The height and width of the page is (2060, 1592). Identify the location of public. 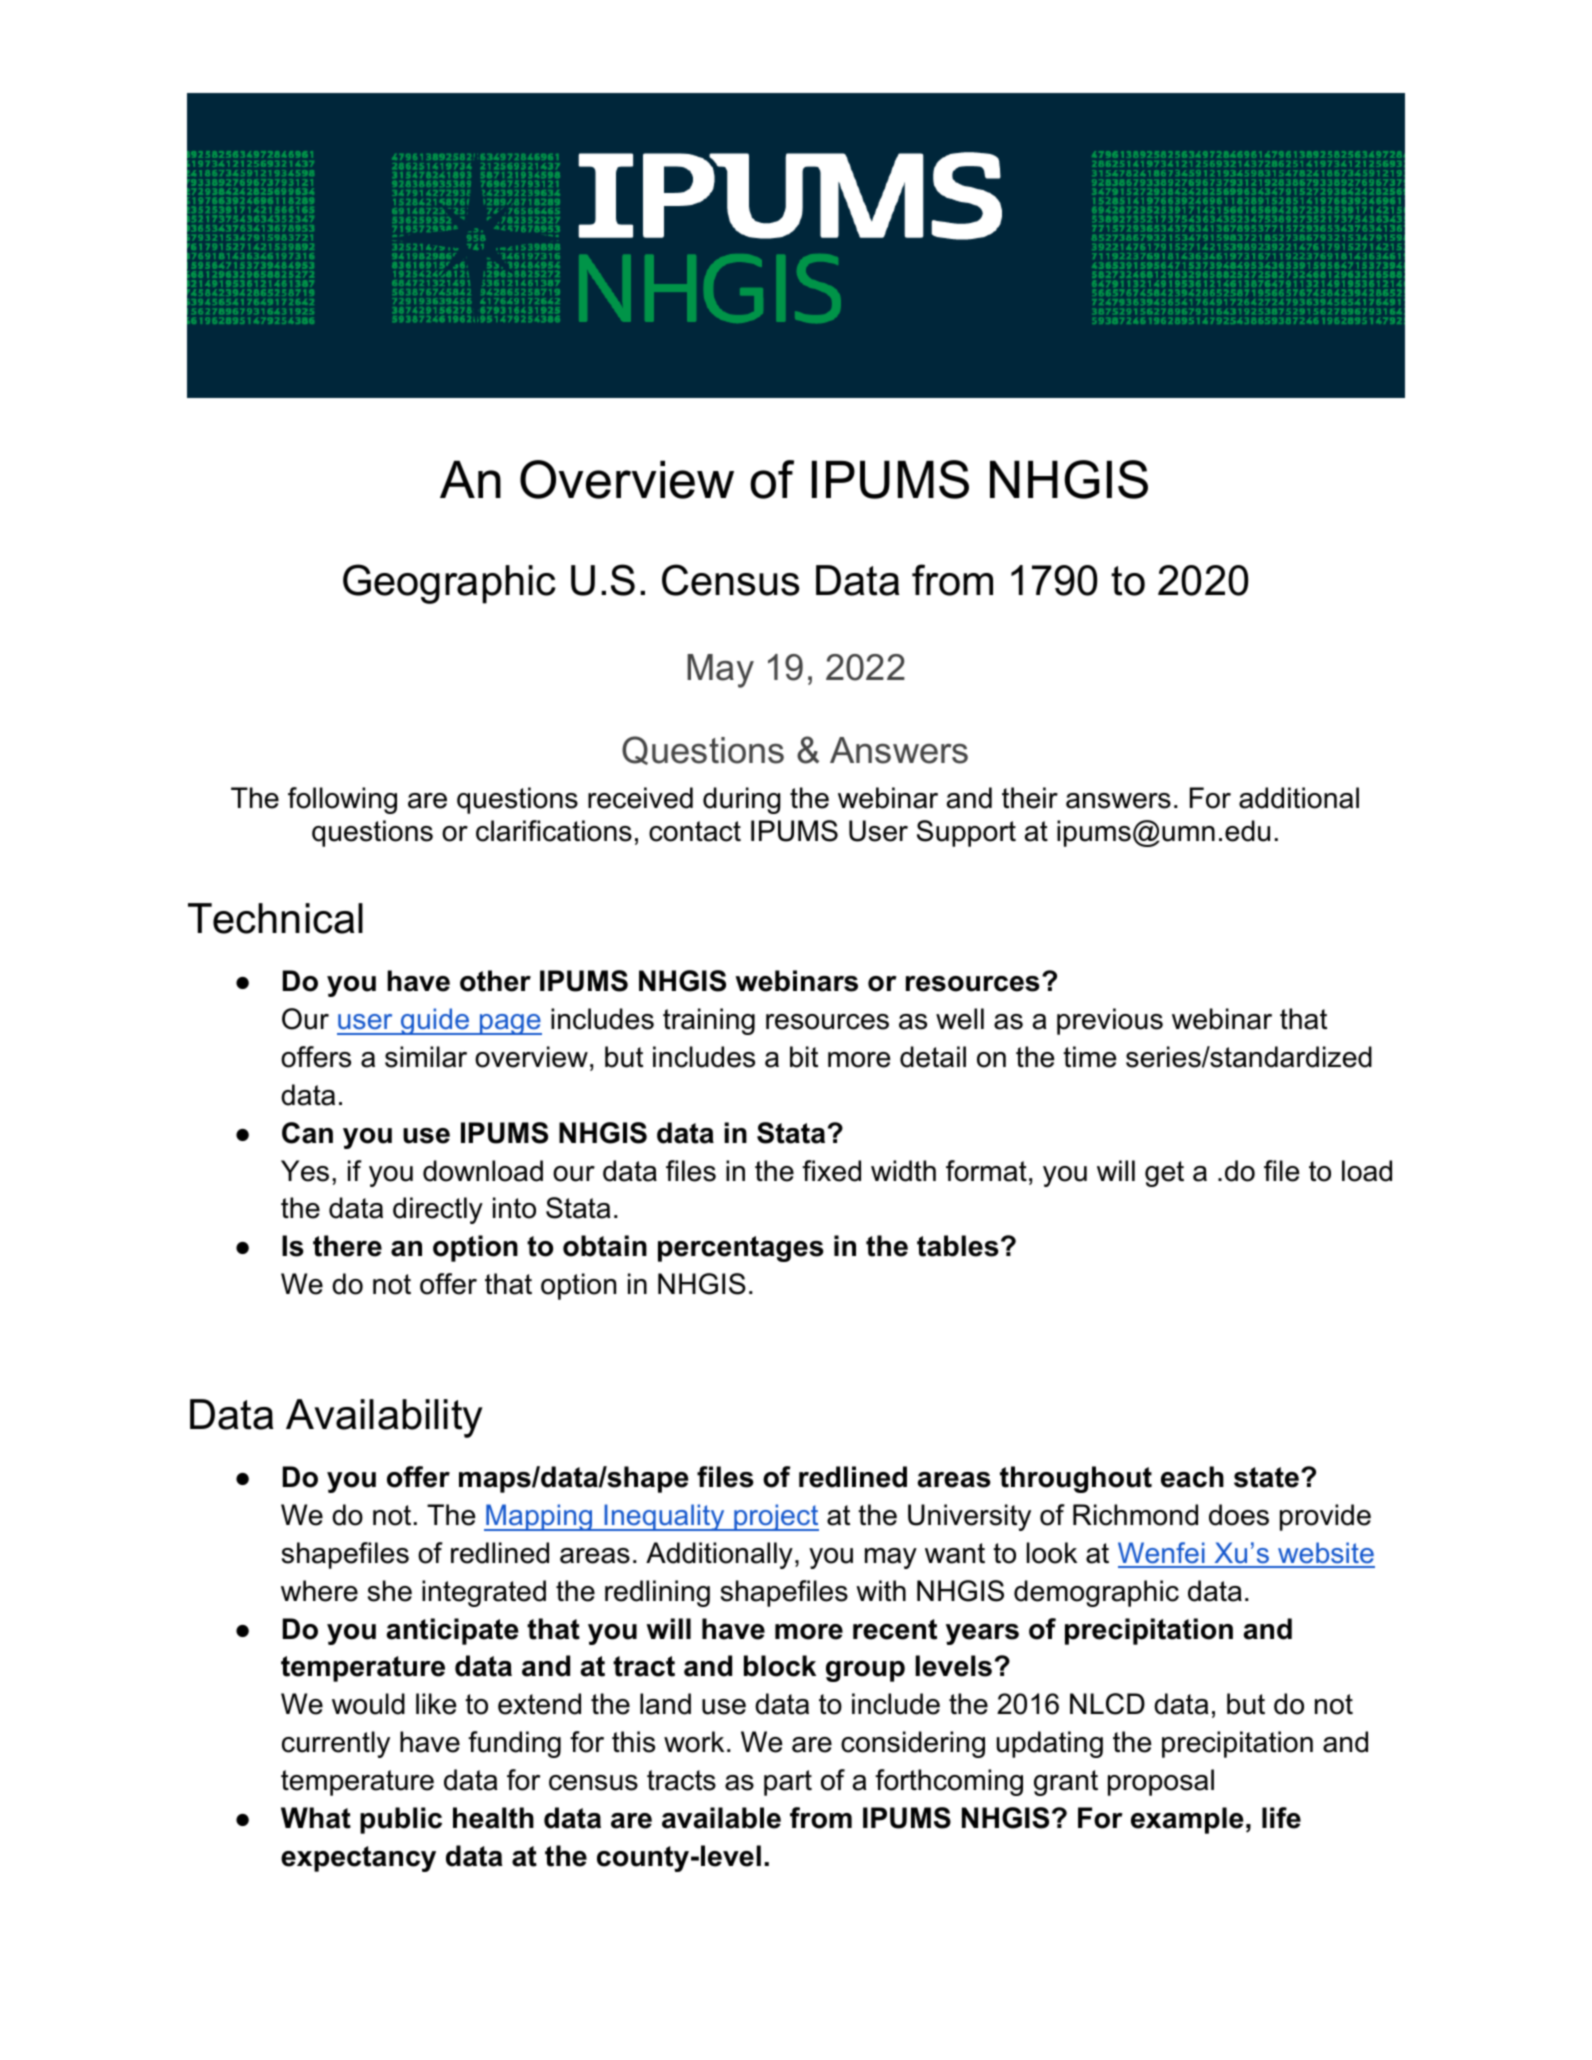
(401, 1820).
